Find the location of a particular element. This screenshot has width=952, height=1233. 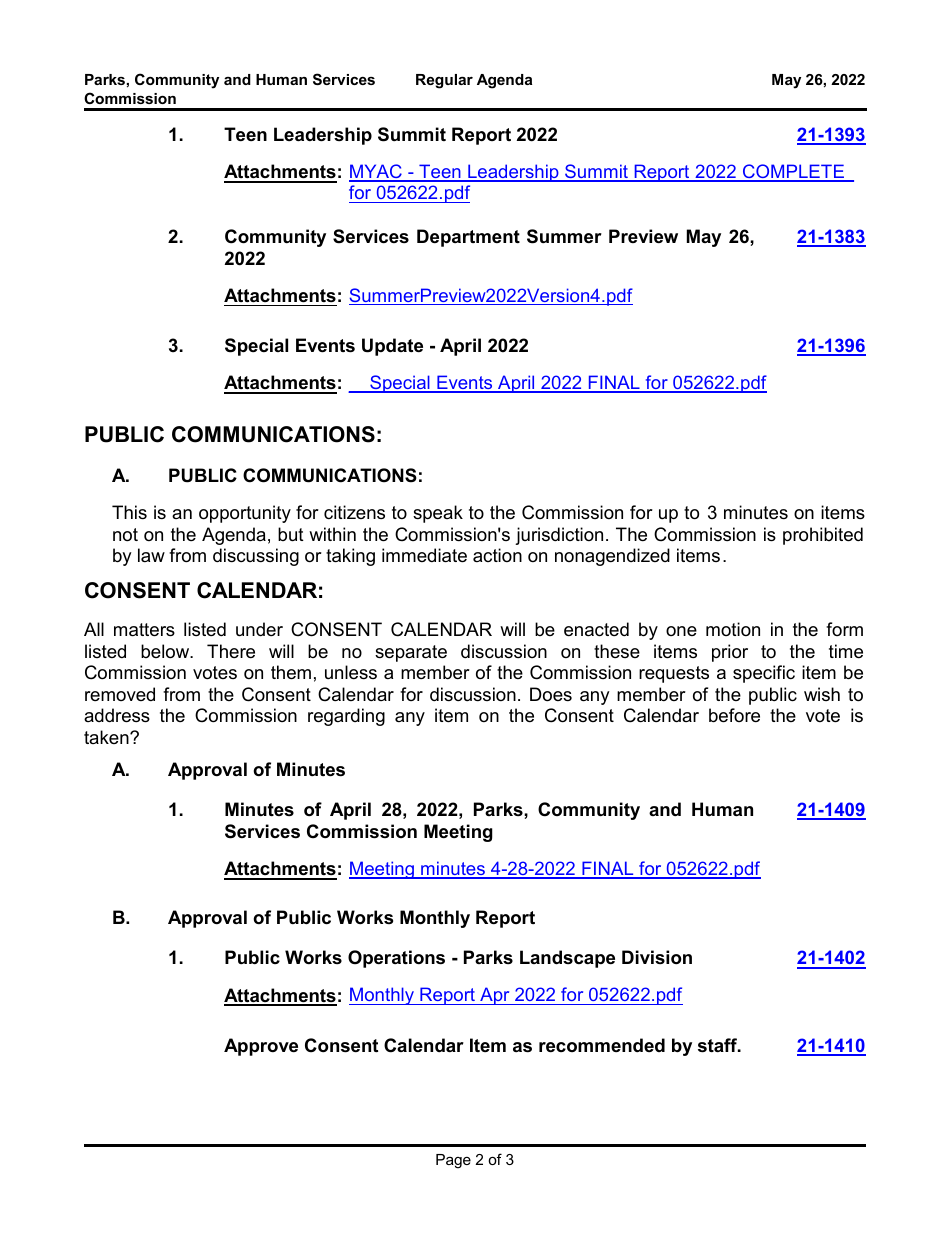

Page is located at coordinates (453, 1161).
